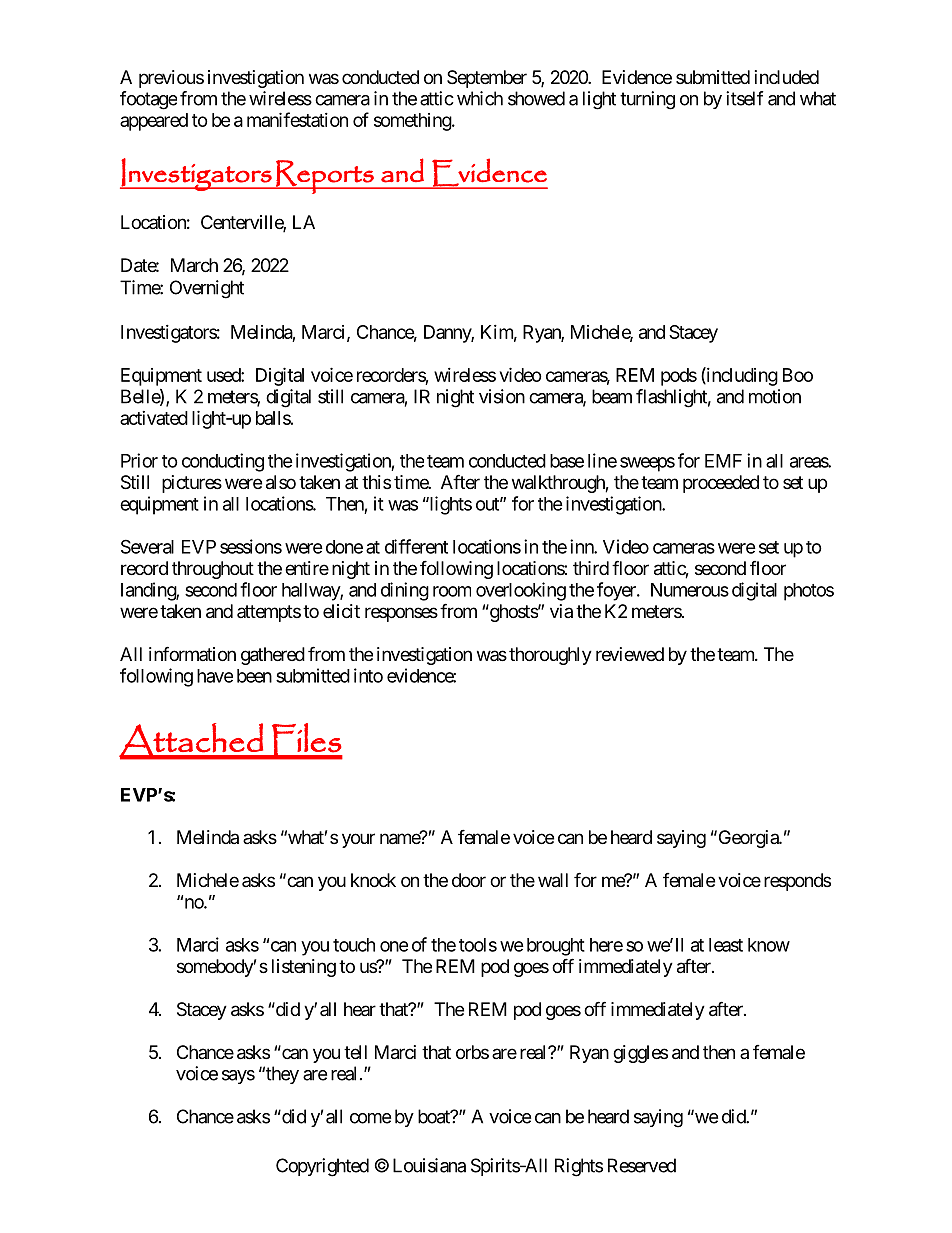 The height and width of the image is (1233, 952). Describe the element at coordinates (154, 122) in the image. I see `appeared` at that location.
